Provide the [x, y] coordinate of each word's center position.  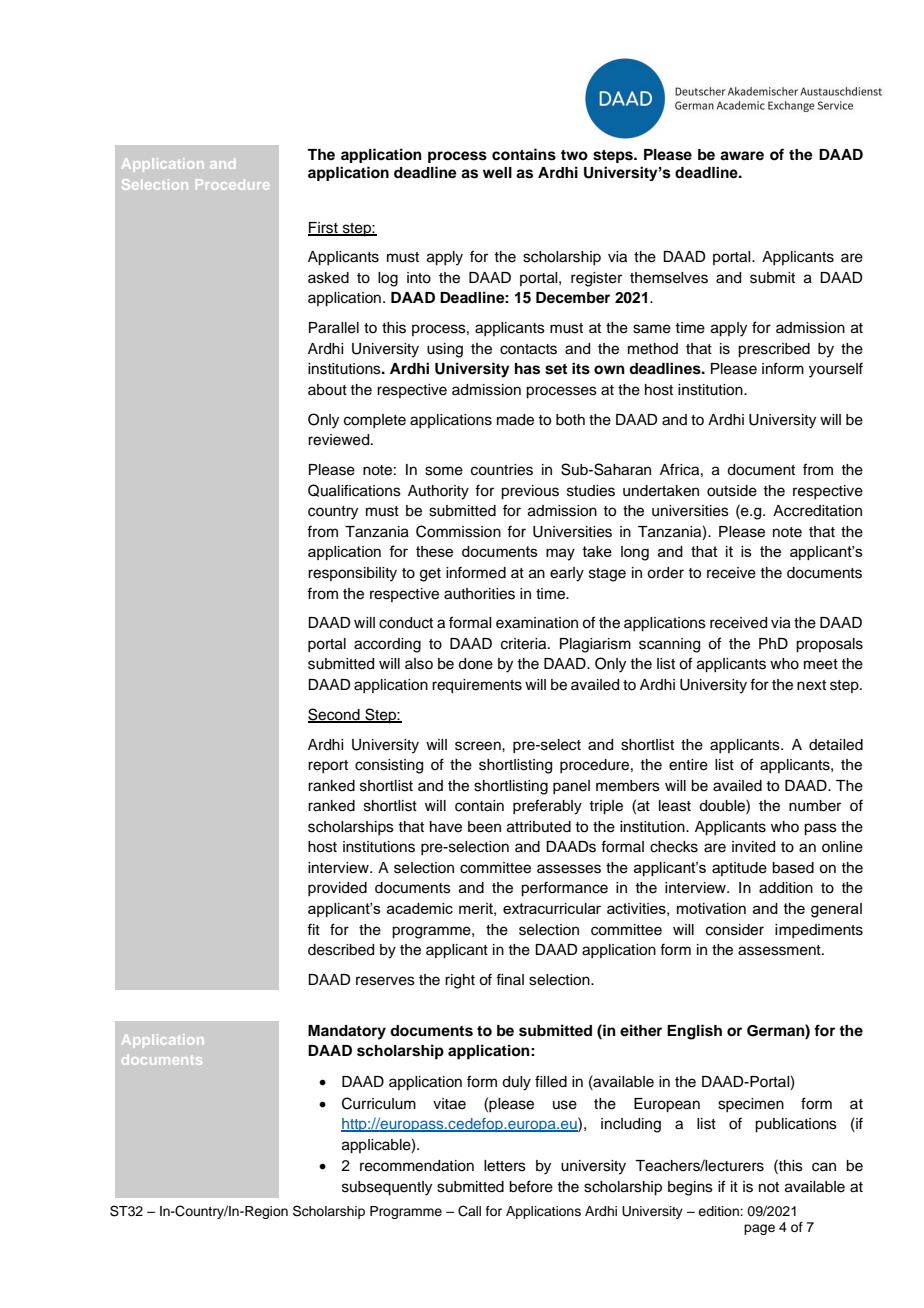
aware [742, 156]
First [324, 228]
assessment [780, 950]
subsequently [387, 1188]
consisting [389, 766]
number [815, 806]
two [574, 155]
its [581, 368]
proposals [829, 645]
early [567, 574]
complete [375, 421]
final [510, 979]
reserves [385, 981]
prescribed [774, 350]
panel [571, 787]
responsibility [352, 574]
